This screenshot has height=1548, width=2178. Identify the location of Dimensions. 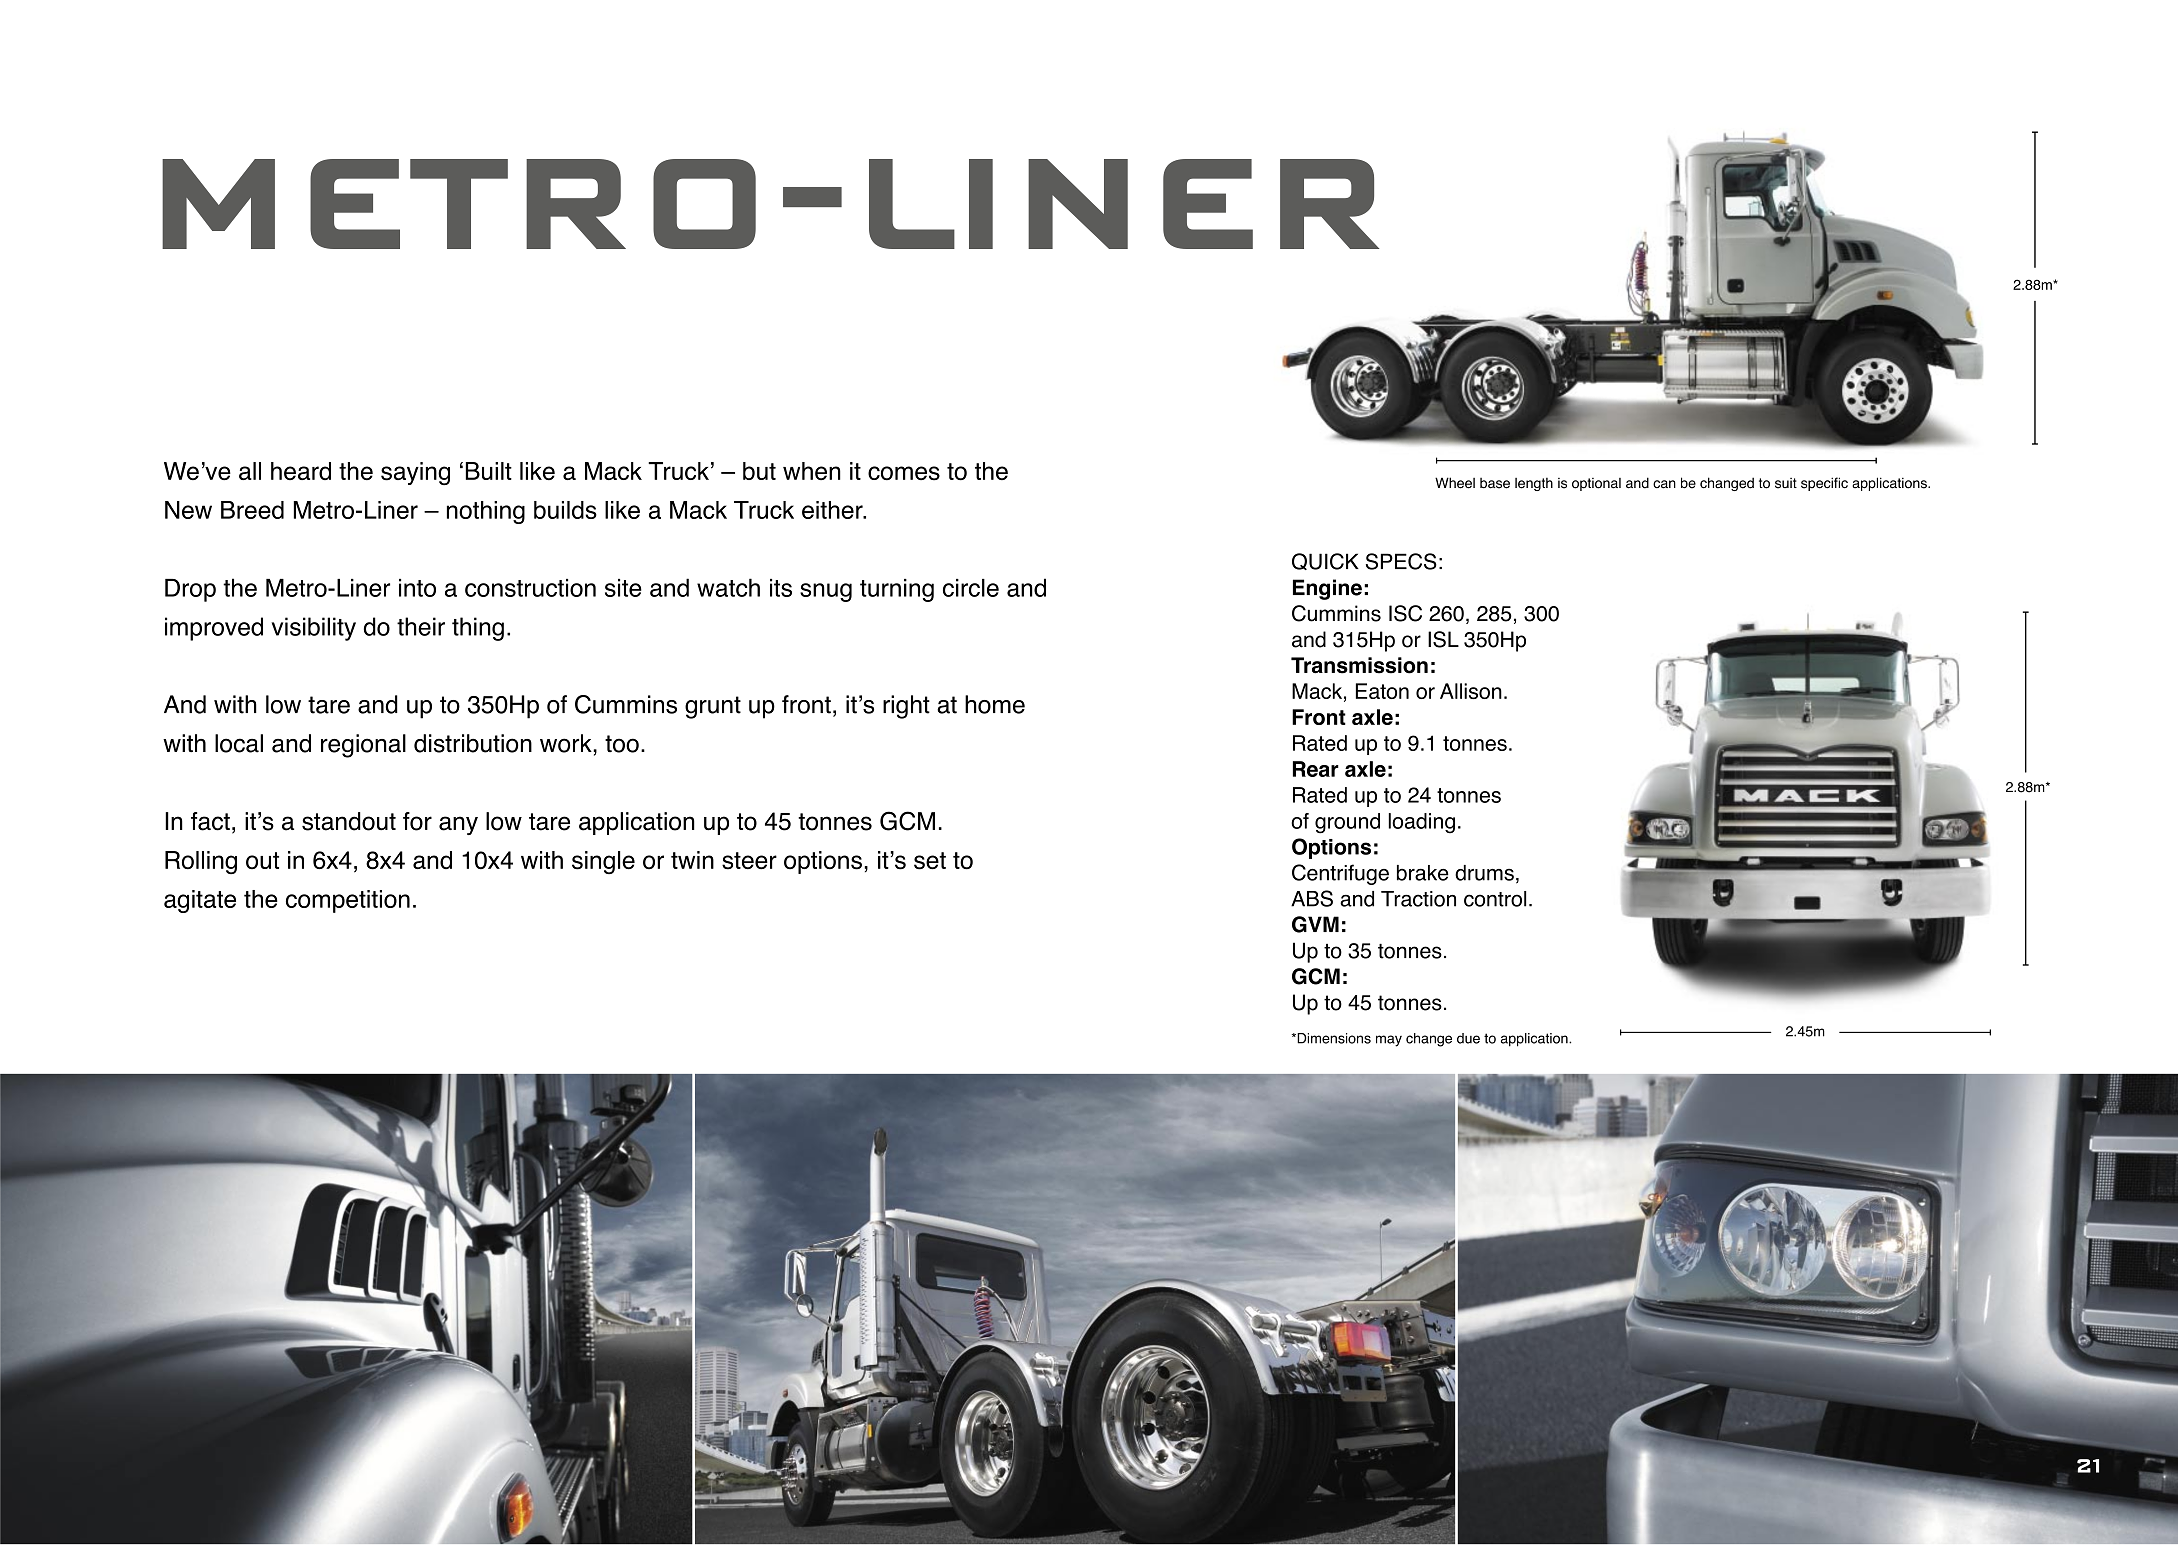
(1333, 1038).
